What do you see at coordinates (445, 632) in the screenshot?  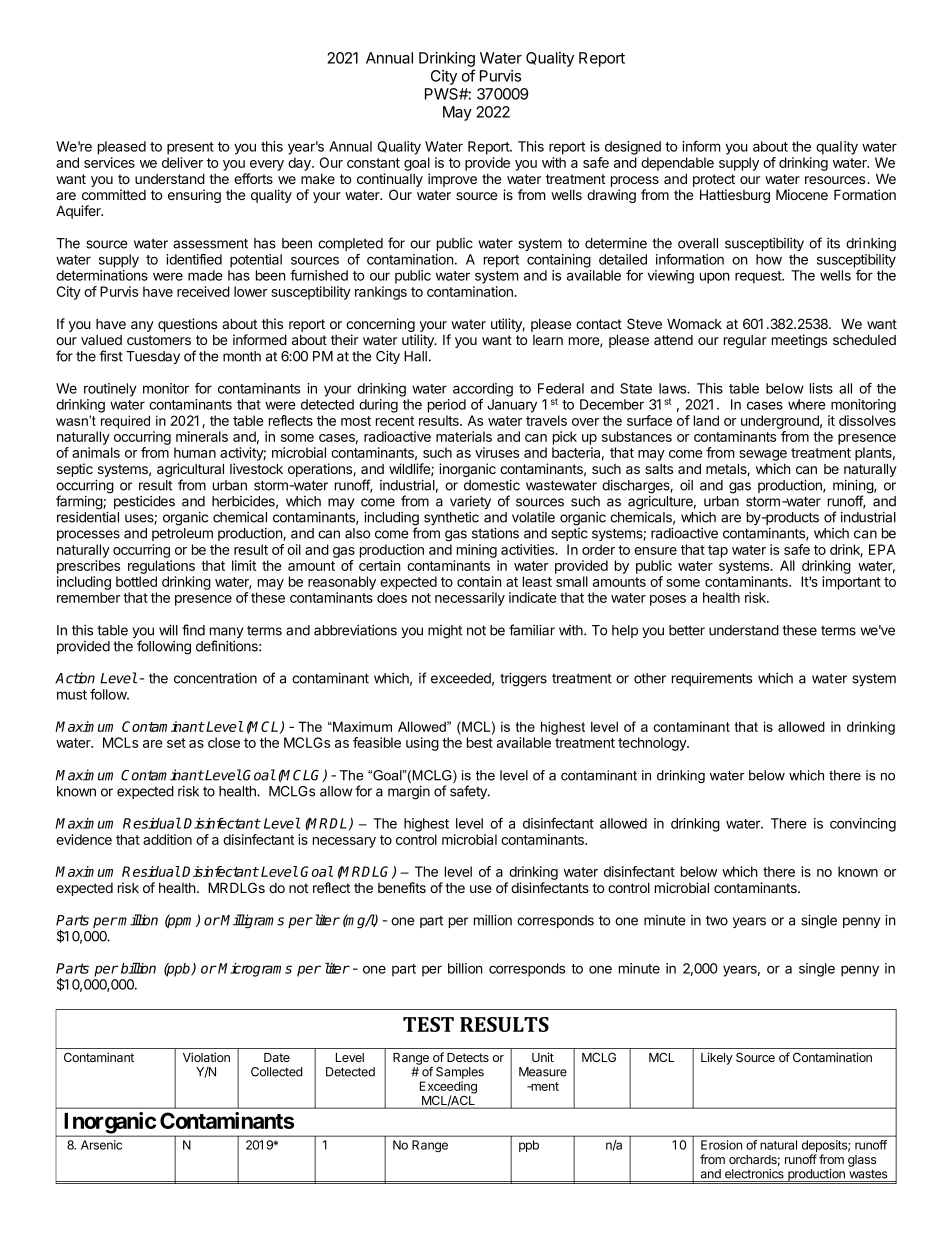 I see `might` at bounding box center [445, 632].
